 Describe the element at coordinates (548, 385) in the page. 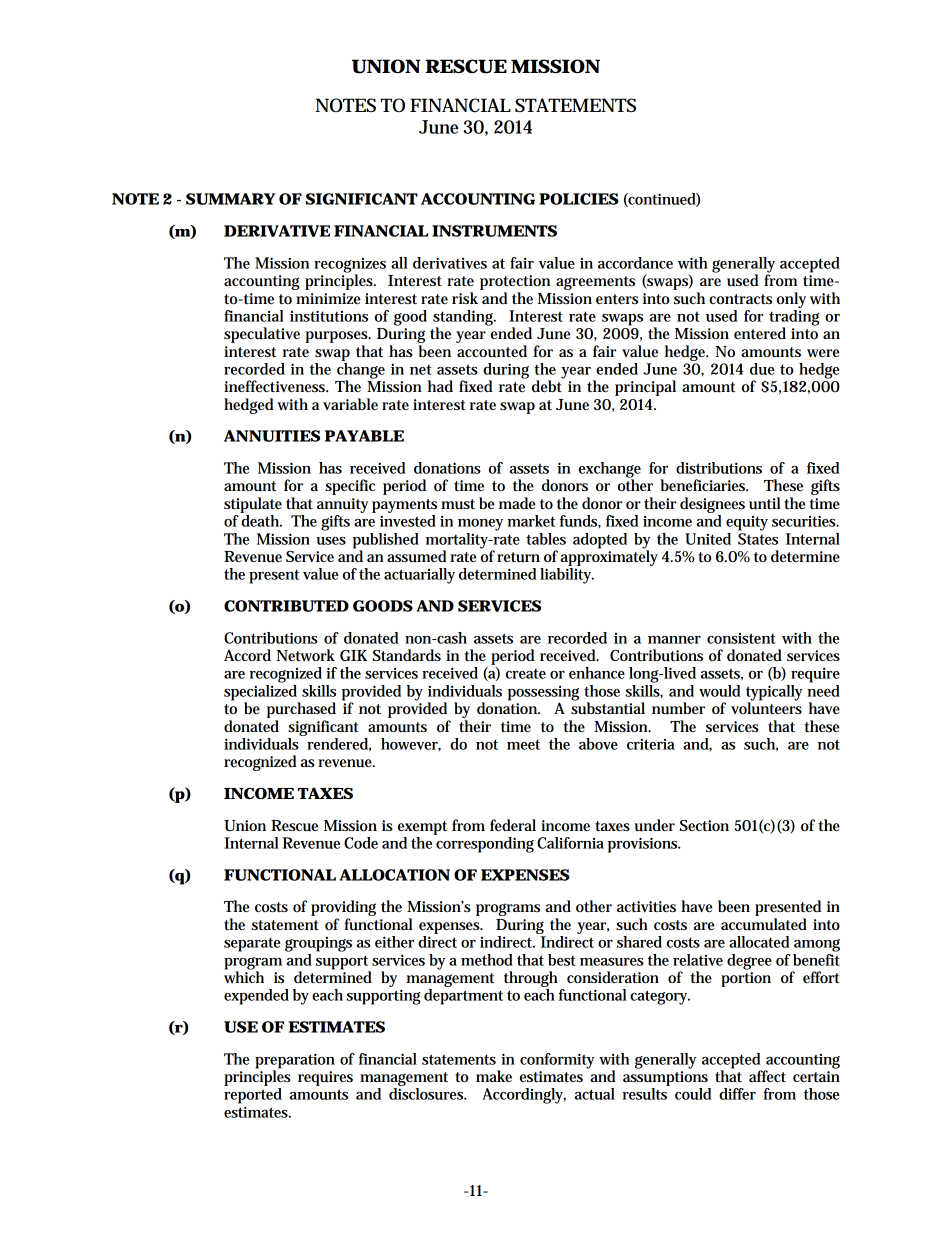

I see `debt` at that location.
